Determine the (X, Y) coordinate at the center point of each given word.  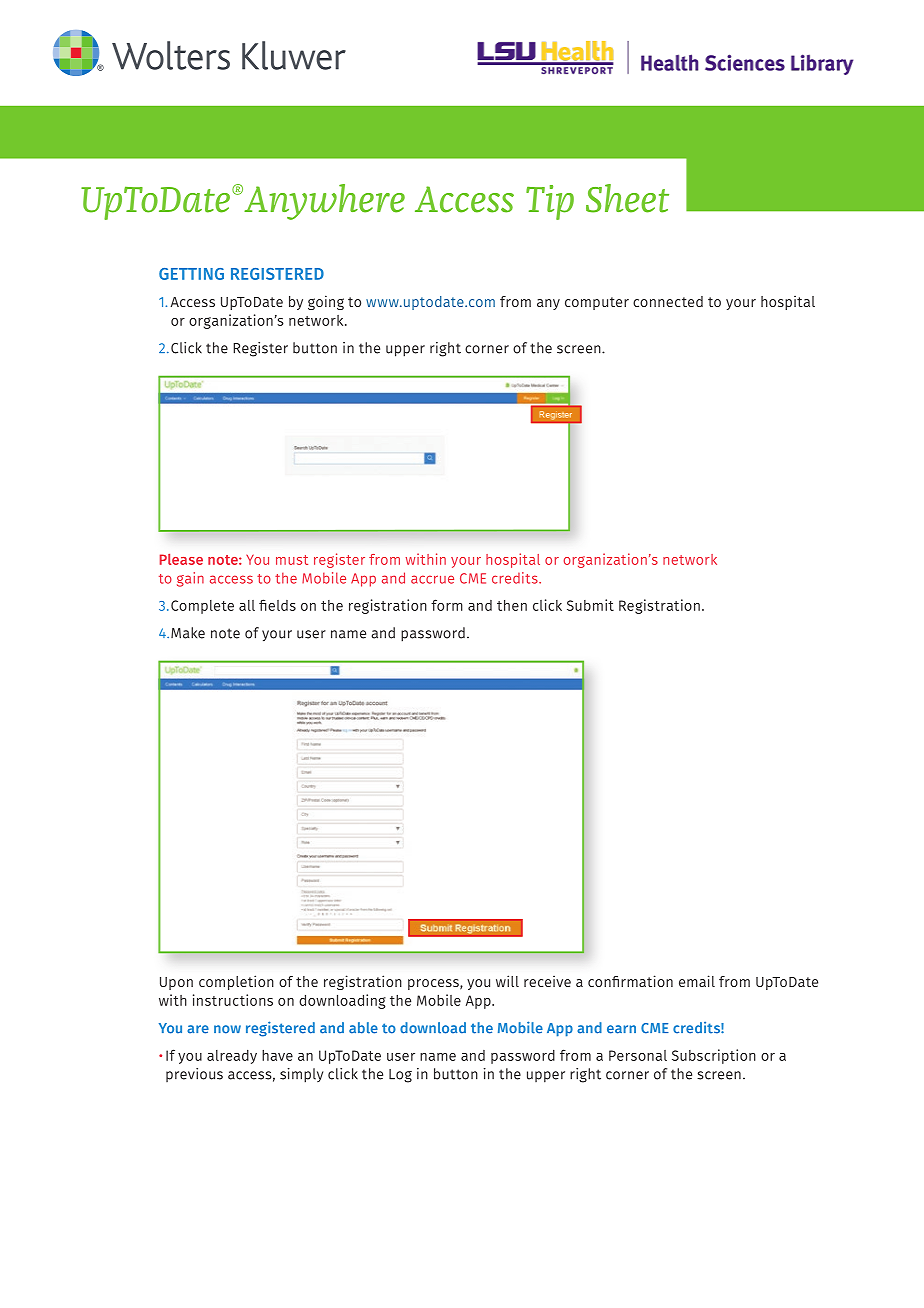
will (507, 981)
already (232, 1057)
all (247, 605)
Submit (590, 605)
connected (668, 301)
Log (400, 1076)
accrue (432, 579)
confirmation (630, 981)
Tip (550, 202)
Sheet (627, 198)
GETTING (191, 274)
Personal (638, 1055)
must (292, 560)
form (447, 605)
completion (236, 982)
